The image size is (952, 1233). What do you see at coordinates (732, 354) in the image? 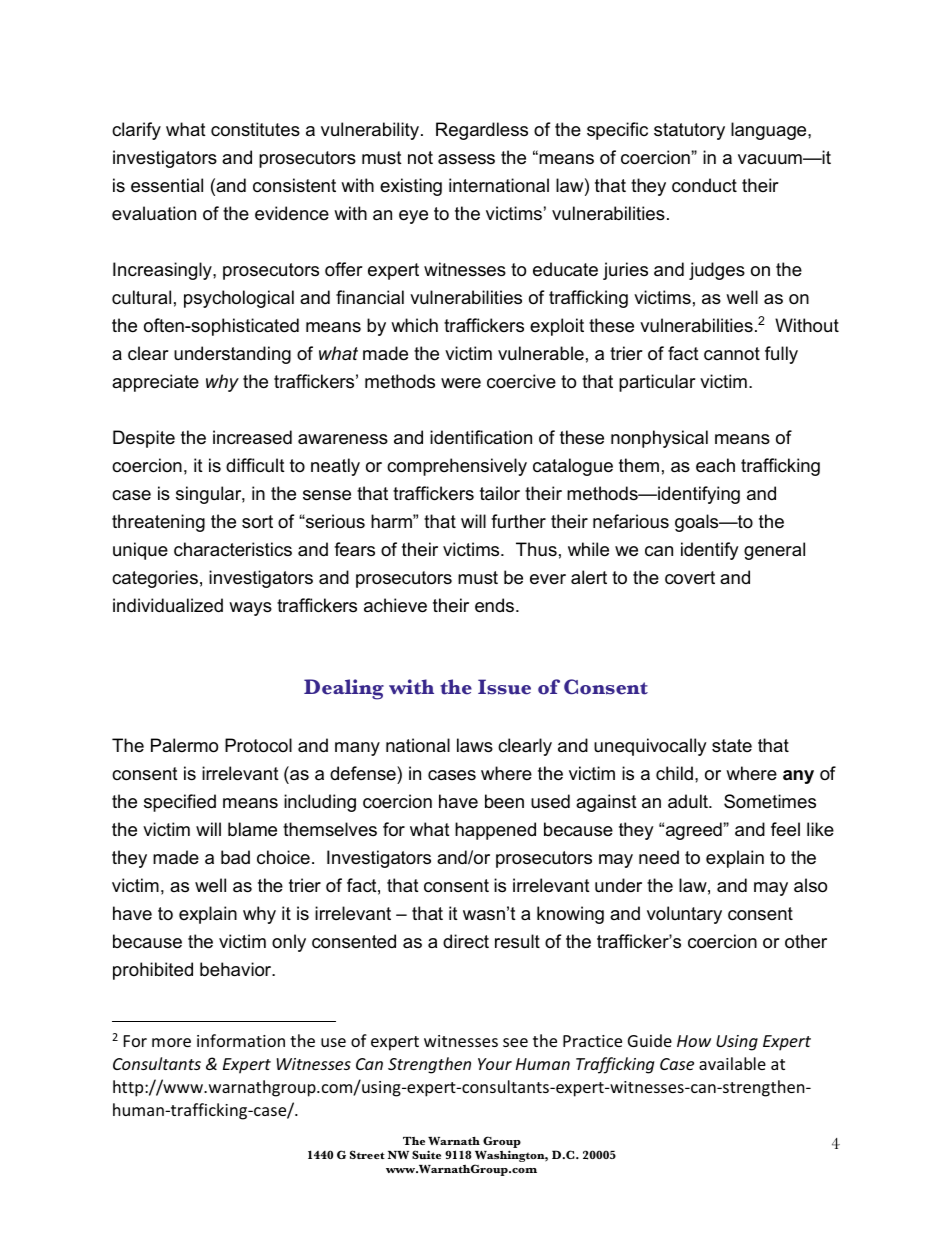
I see `cannot` at bounding box center [732, 354].
